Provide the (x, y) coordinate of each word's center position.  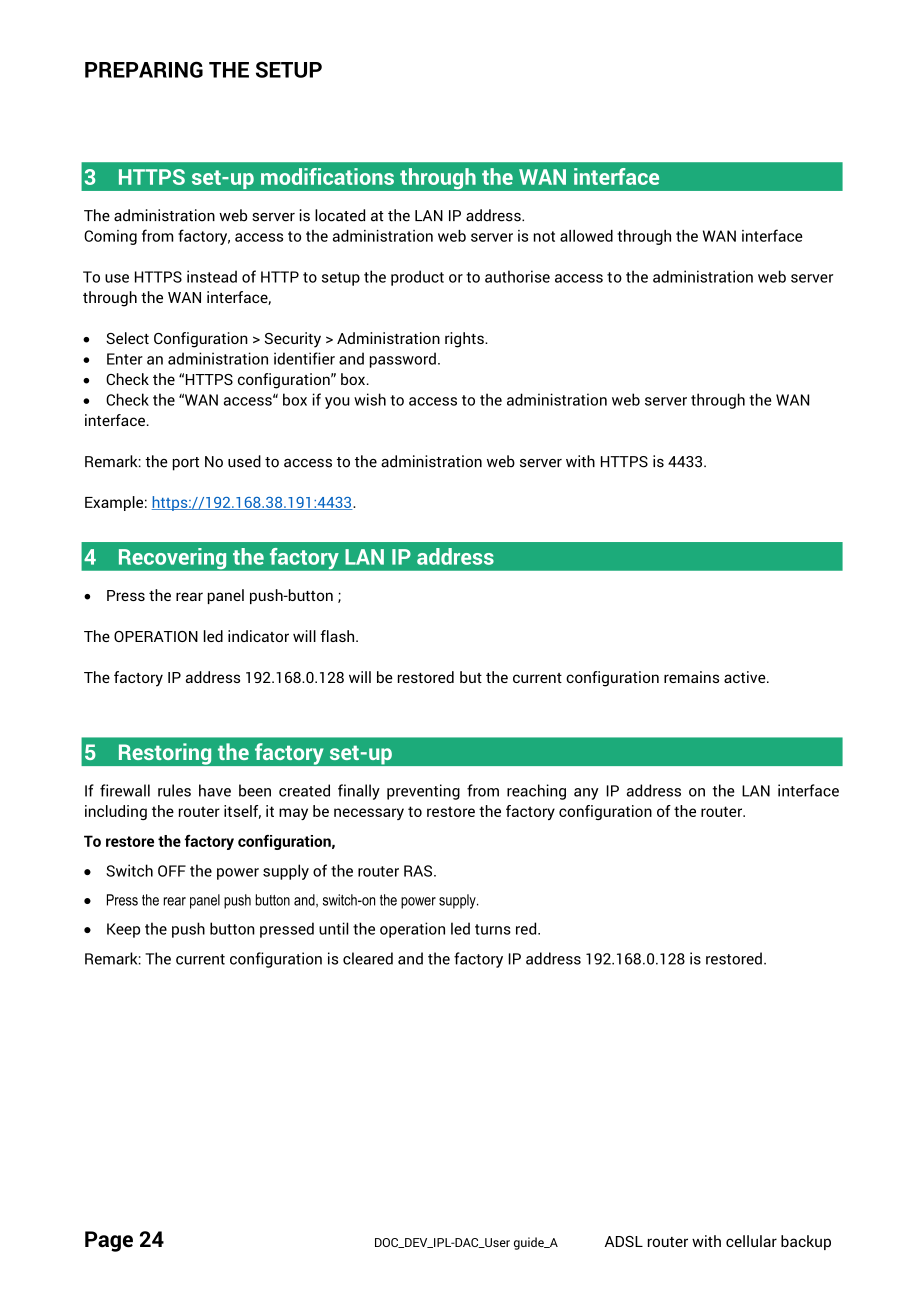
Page (109, 1241)
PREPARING (144, 69)
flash (339, 636)
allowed (586, 236)
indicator (258, 636)
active (746, 677)
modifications (327, 176)
